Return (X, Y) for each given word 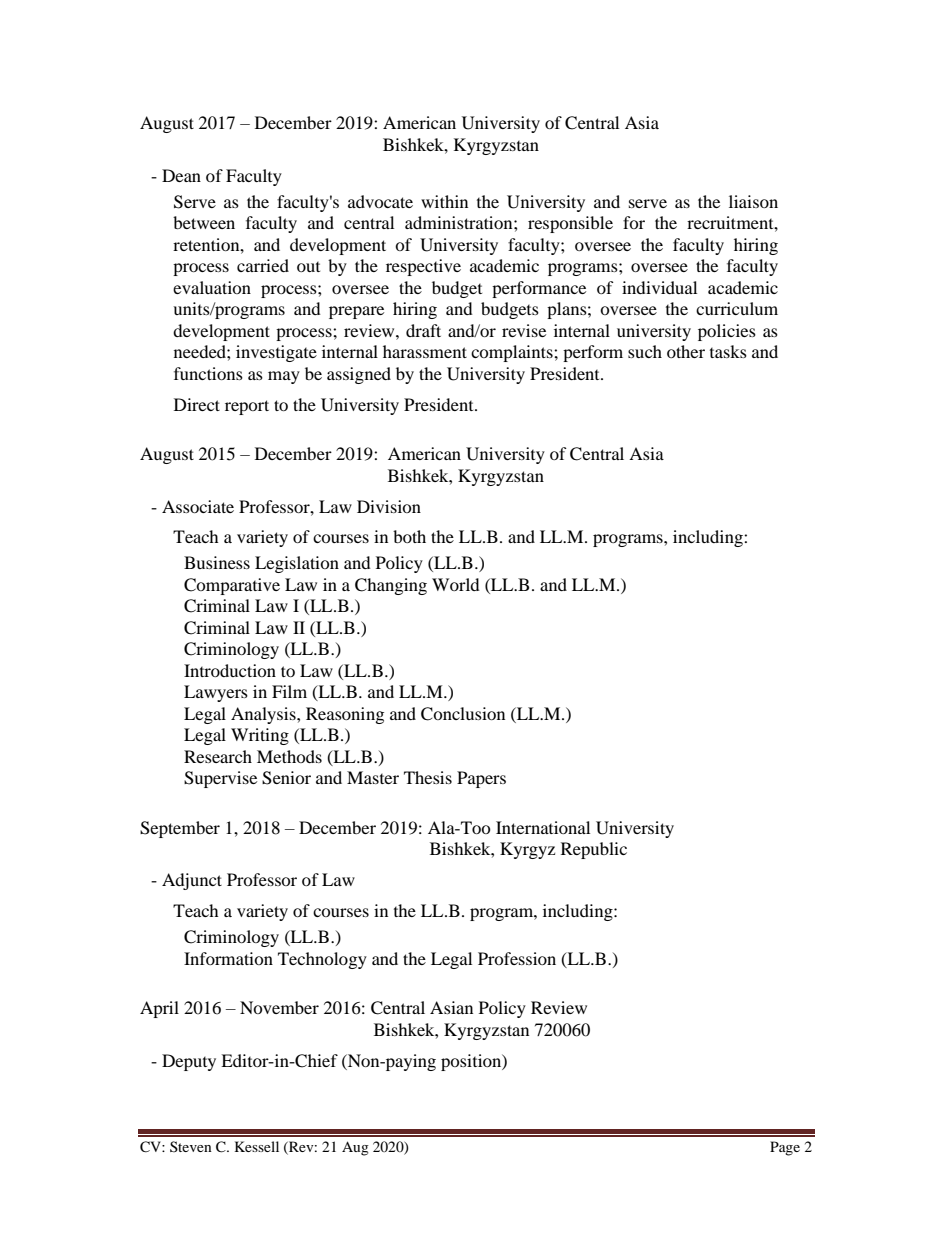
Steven (191, 1146)
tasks (728, 351)
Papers (481, 779)
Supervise (220, 779)
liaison (753, 201)
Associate (198, 506)
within (444, 201)
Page (785, 1148)
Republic (594, 850)
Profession (517, 958)
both (409, 536)
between (204, 222)
